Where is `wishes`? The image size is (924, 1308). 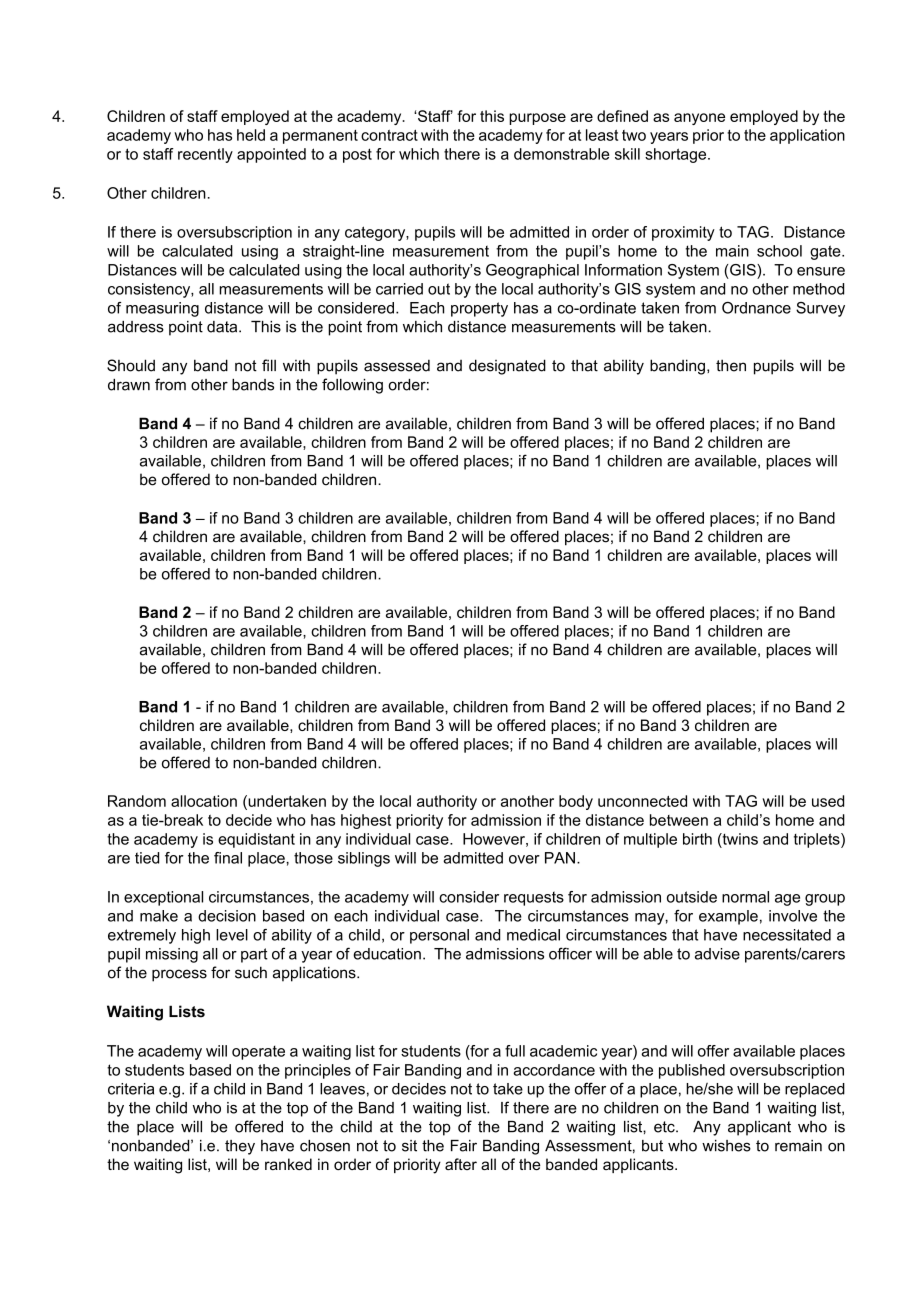
wishes is located at coordinates (726, 1146).
